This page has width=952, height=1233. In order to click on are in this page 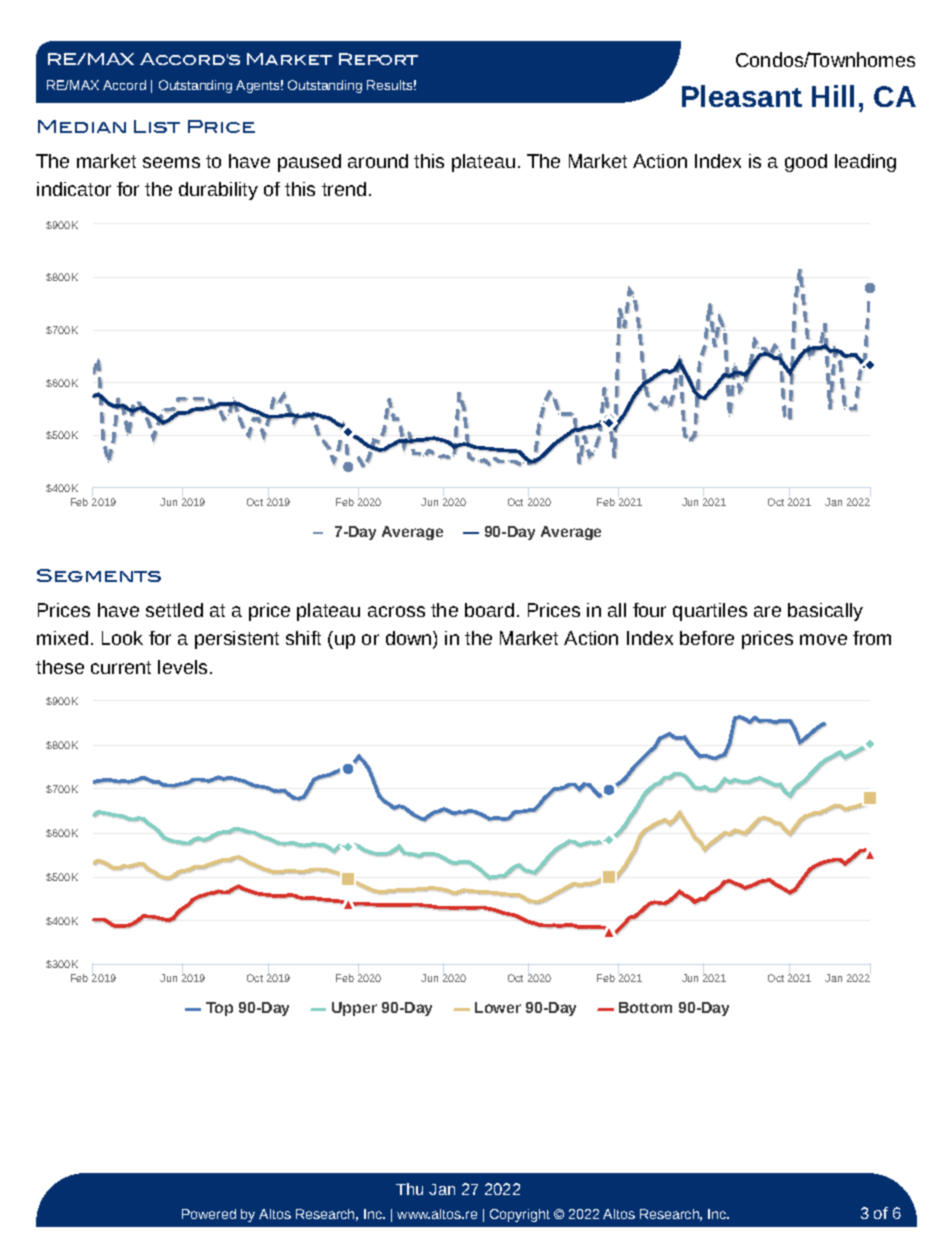, I will do `click(767, 611)`.
